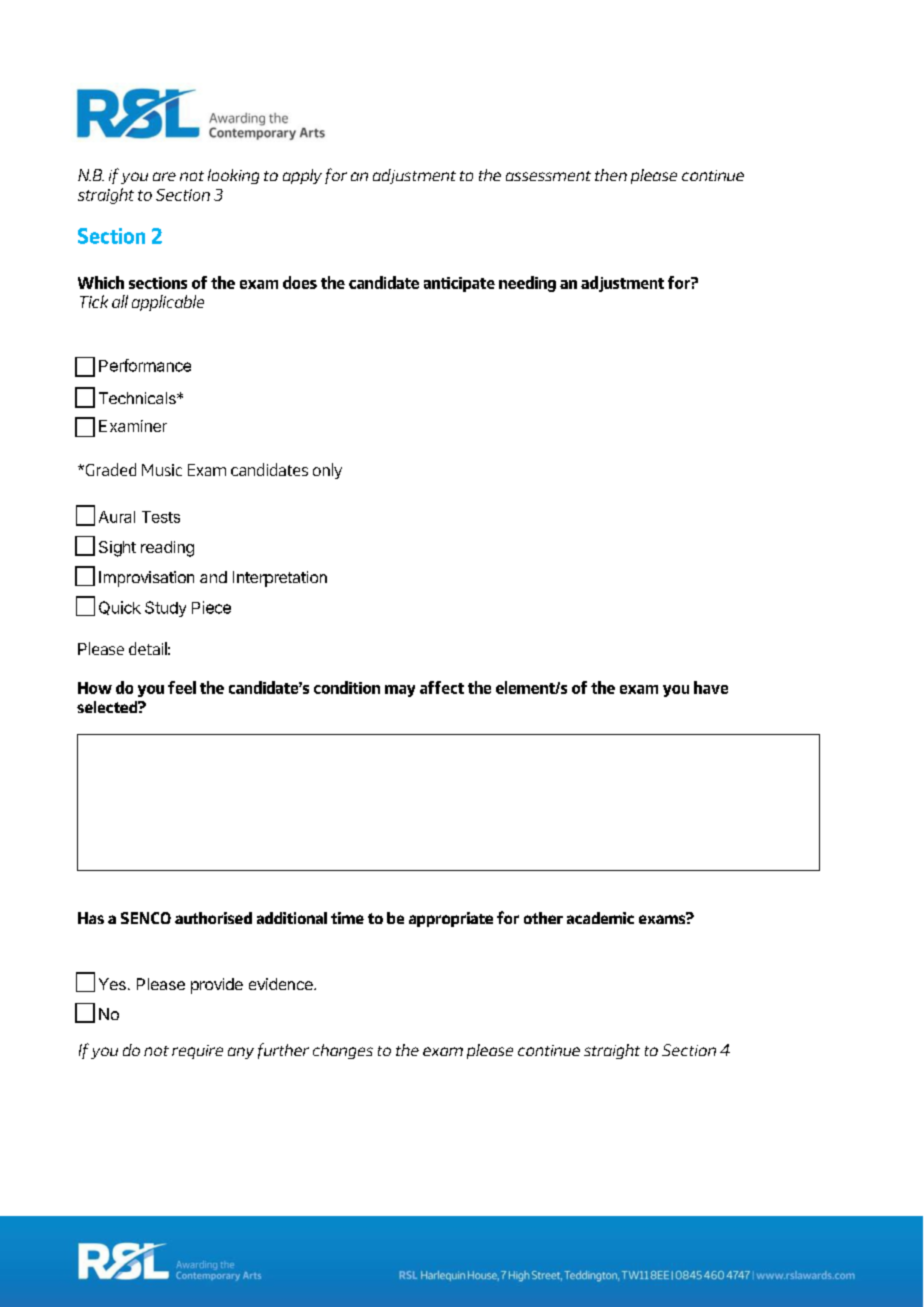 The height and width of the screenshot is (1307, 924). I want to click on then, so click(611, 175).
